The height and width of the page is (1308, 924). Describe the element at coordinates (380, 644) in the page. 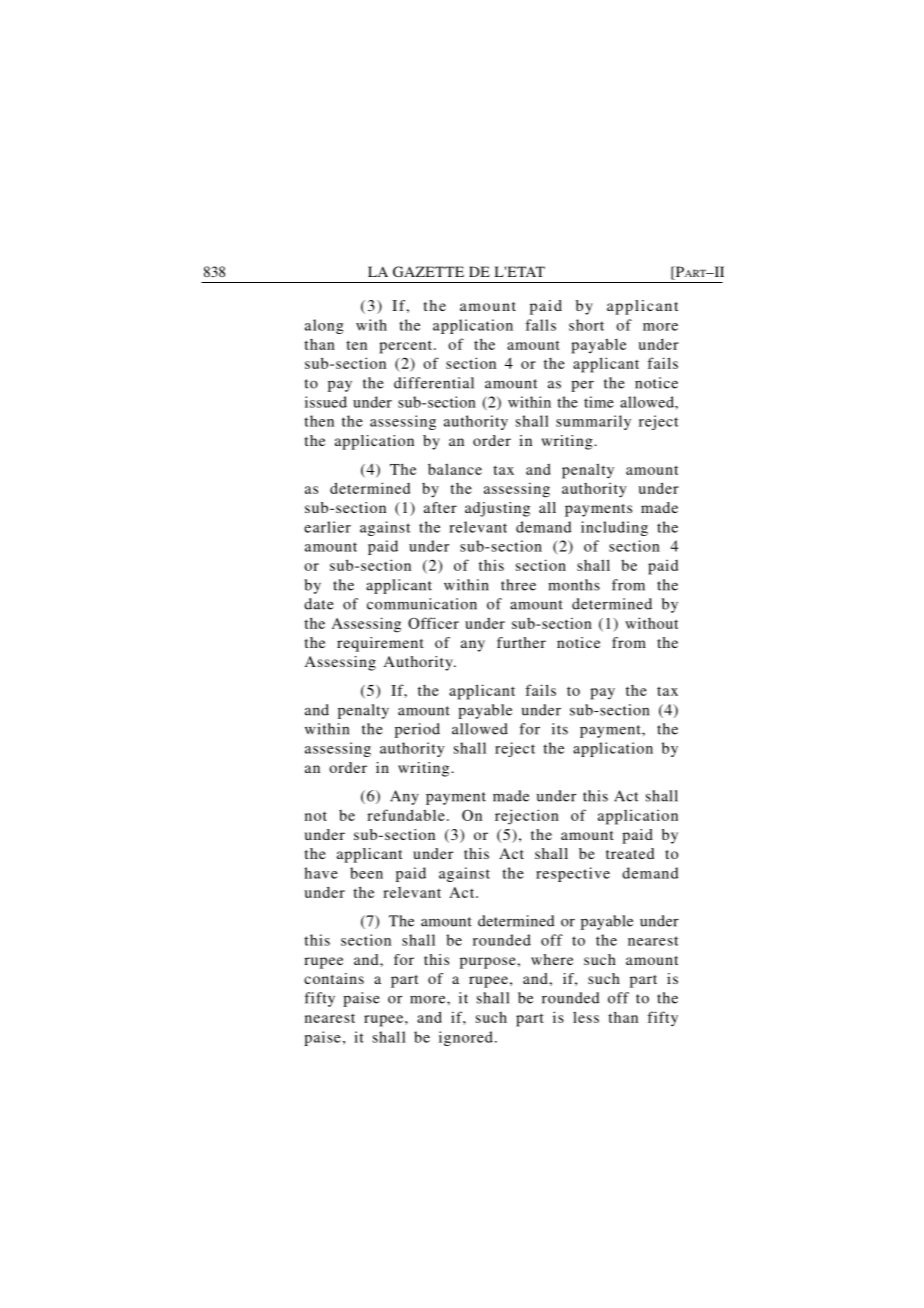

I see `requirement` at that location.
